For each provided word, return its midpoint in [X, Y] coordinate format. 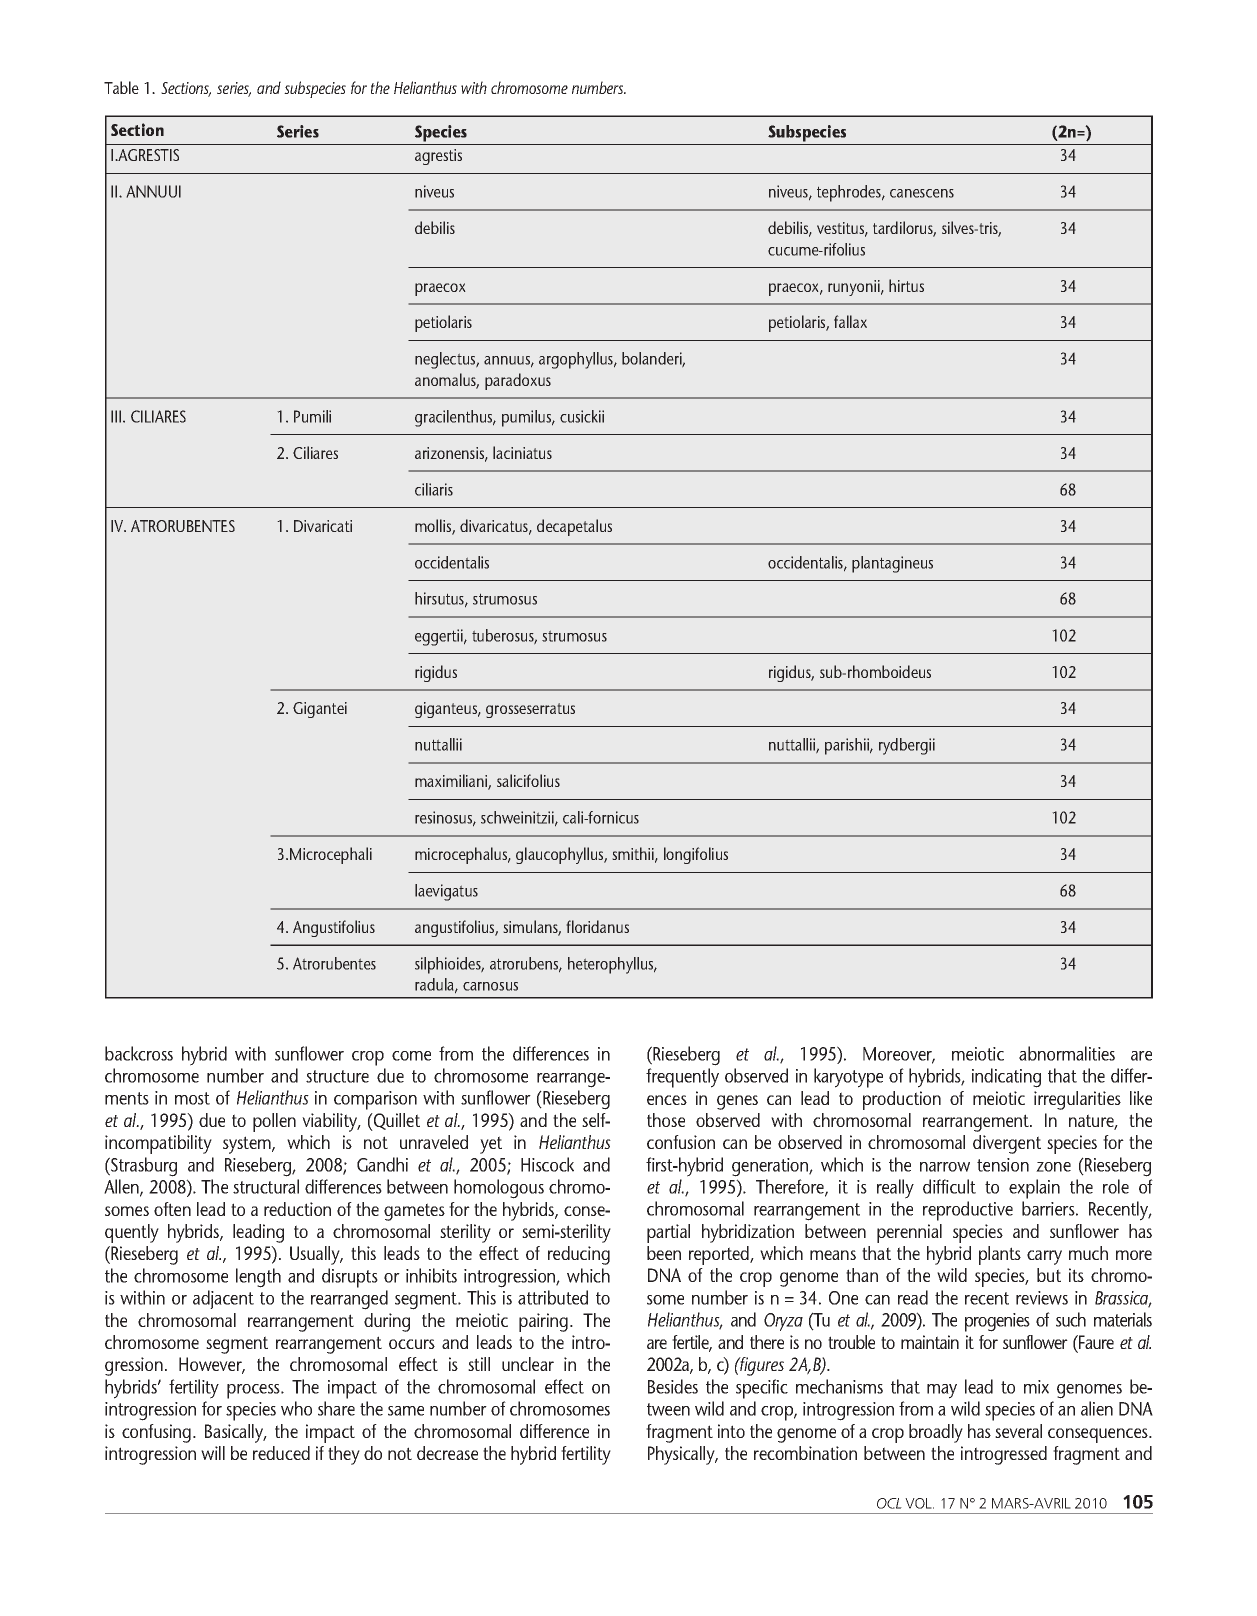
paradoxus [518, 381]
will [213, 1453]
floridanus [597, 926]
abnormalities [1067, 1053]
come [411, 1056]
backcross [139, 1053]
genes [737, 1102]
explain [1034, 1189]
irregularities [1077, 1100]
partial [668, 1233]
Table [121, 87]
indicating [1006, 1078]
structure [337, 1076]
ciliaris [434, 489]
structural [266, 1186]
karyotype [848, 1078]
